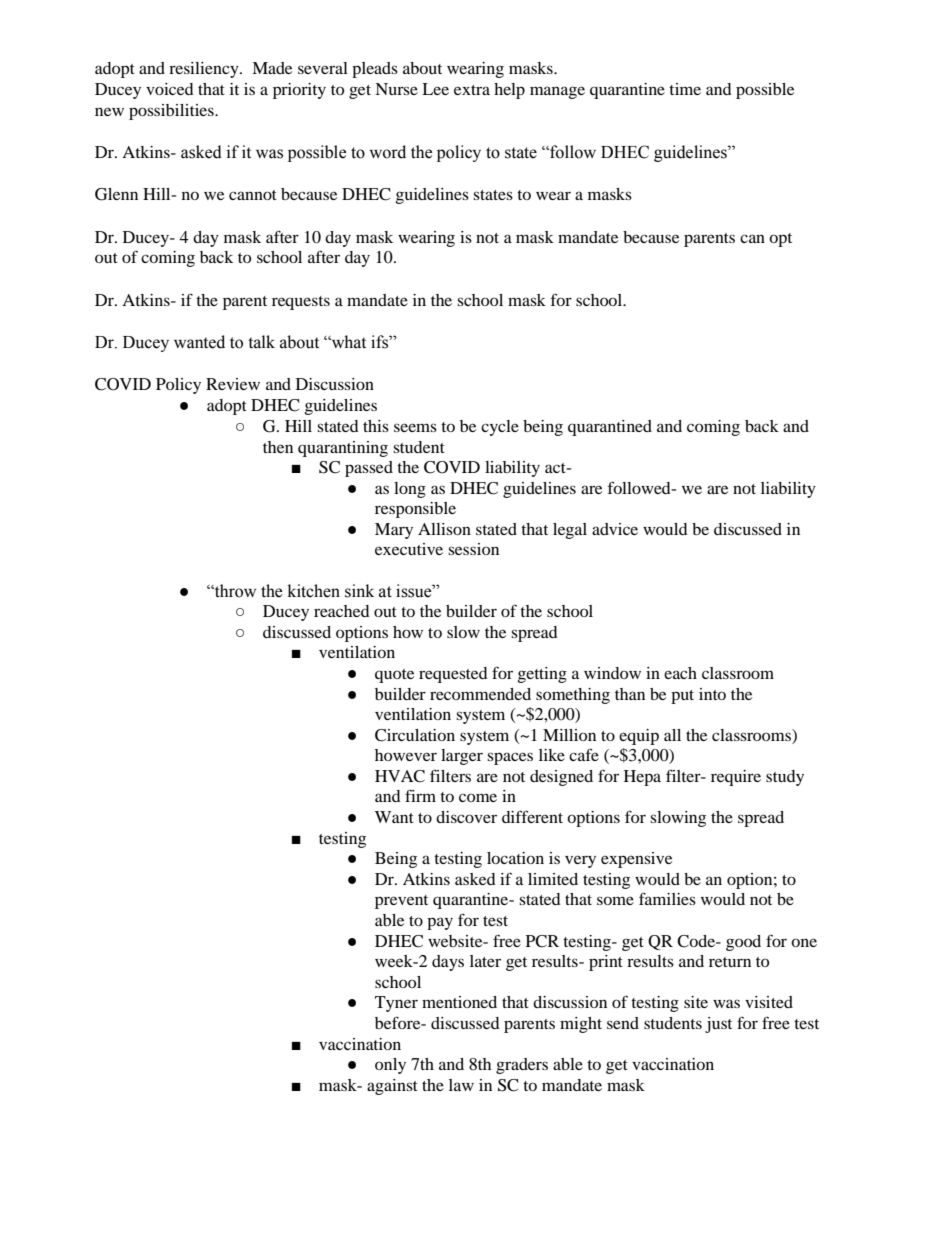  I want to click on session, so click(473, 549).
